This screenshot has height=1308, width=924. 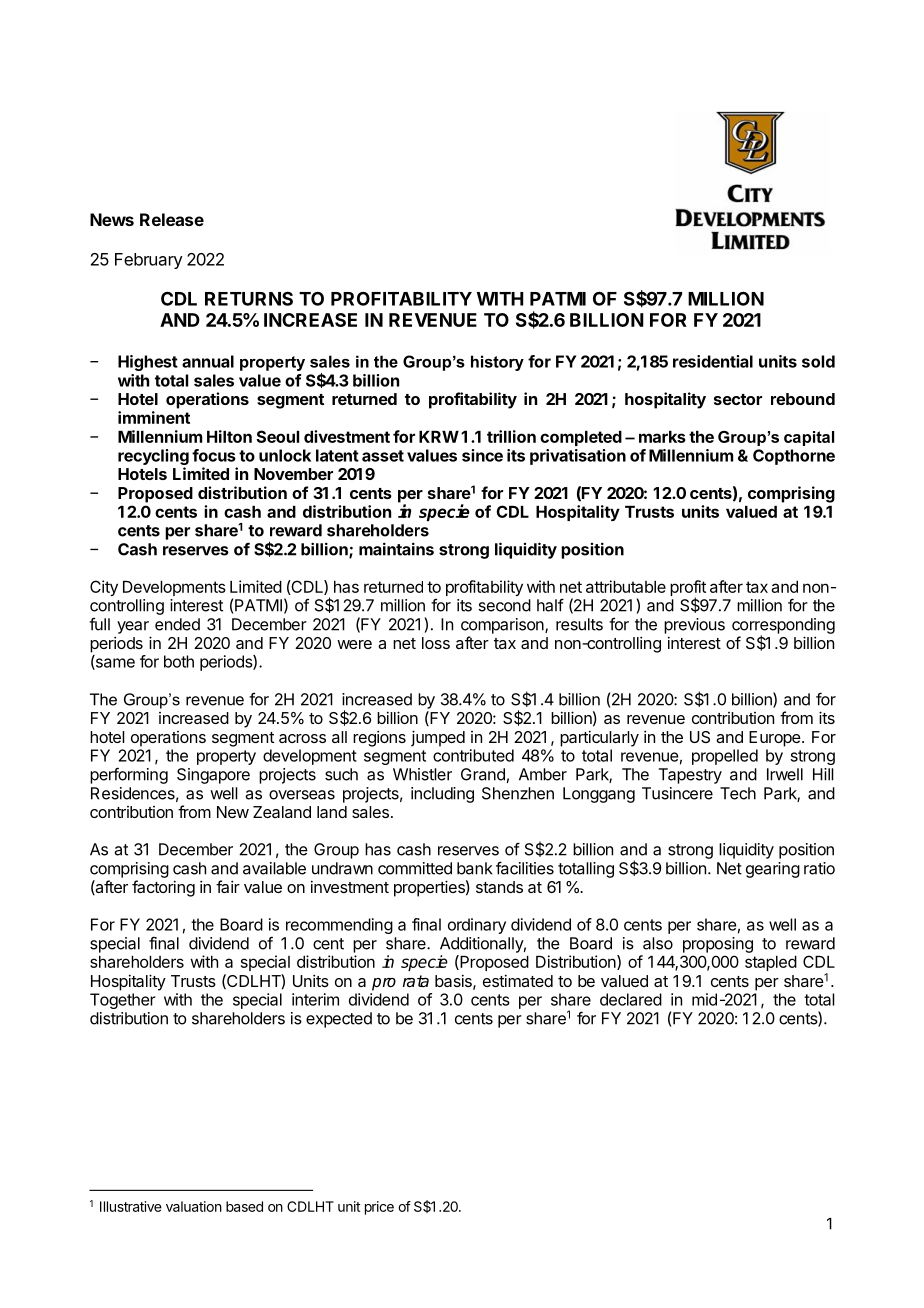 What do you see at coordinates (809, 438) in the screenshot?
I see `capital` at bounding box center [809, 438].
